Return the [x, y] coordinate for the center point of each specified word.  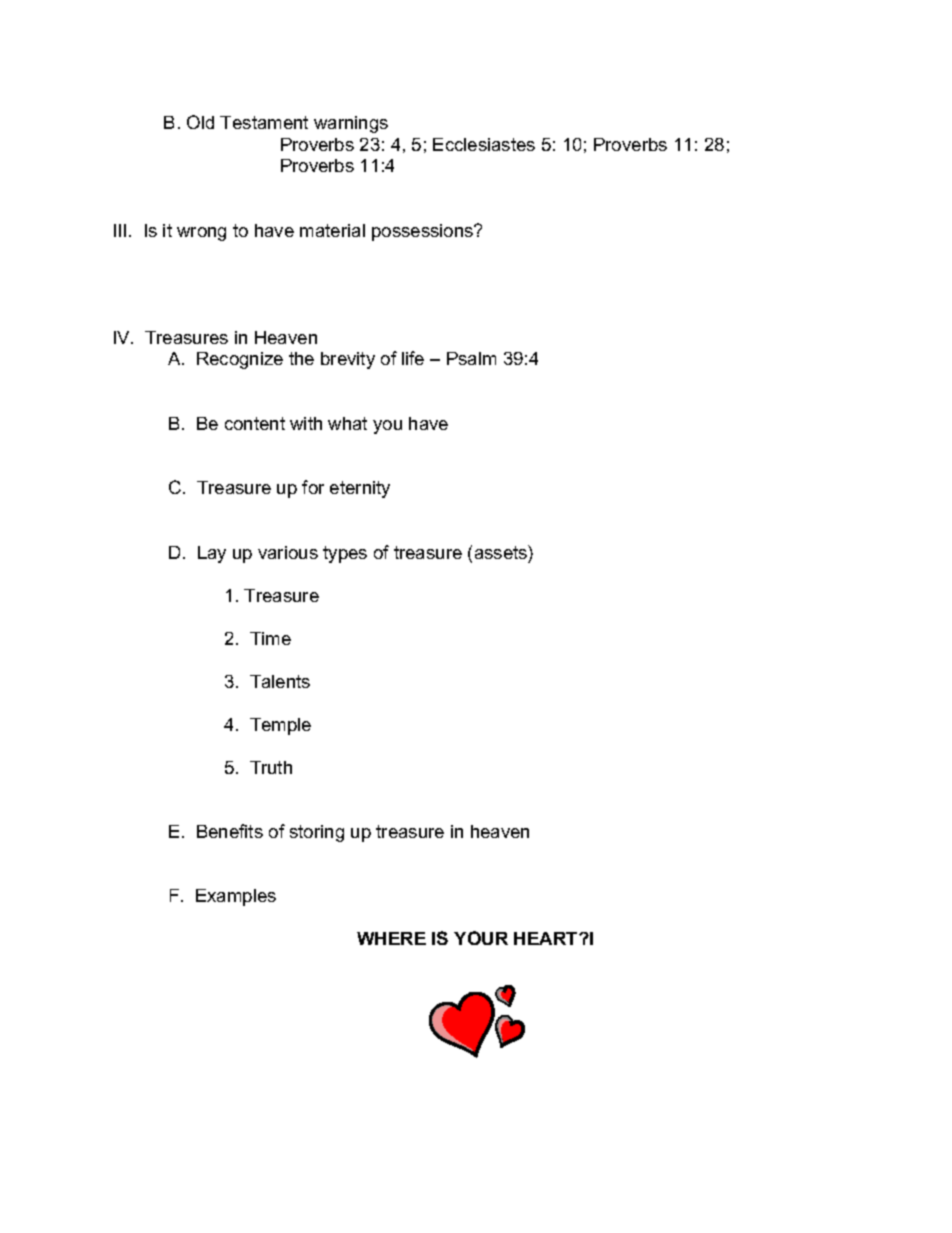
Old [200, 122]
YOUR [481, 938]
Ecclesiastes [484, 144]
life [413, 358]
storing [317, 833]
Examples [236, 897]
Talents [280, 681]
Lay [212, 554]
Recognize [240, 360]
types [345, 554]
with [306, 423]
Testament [264, 122]
